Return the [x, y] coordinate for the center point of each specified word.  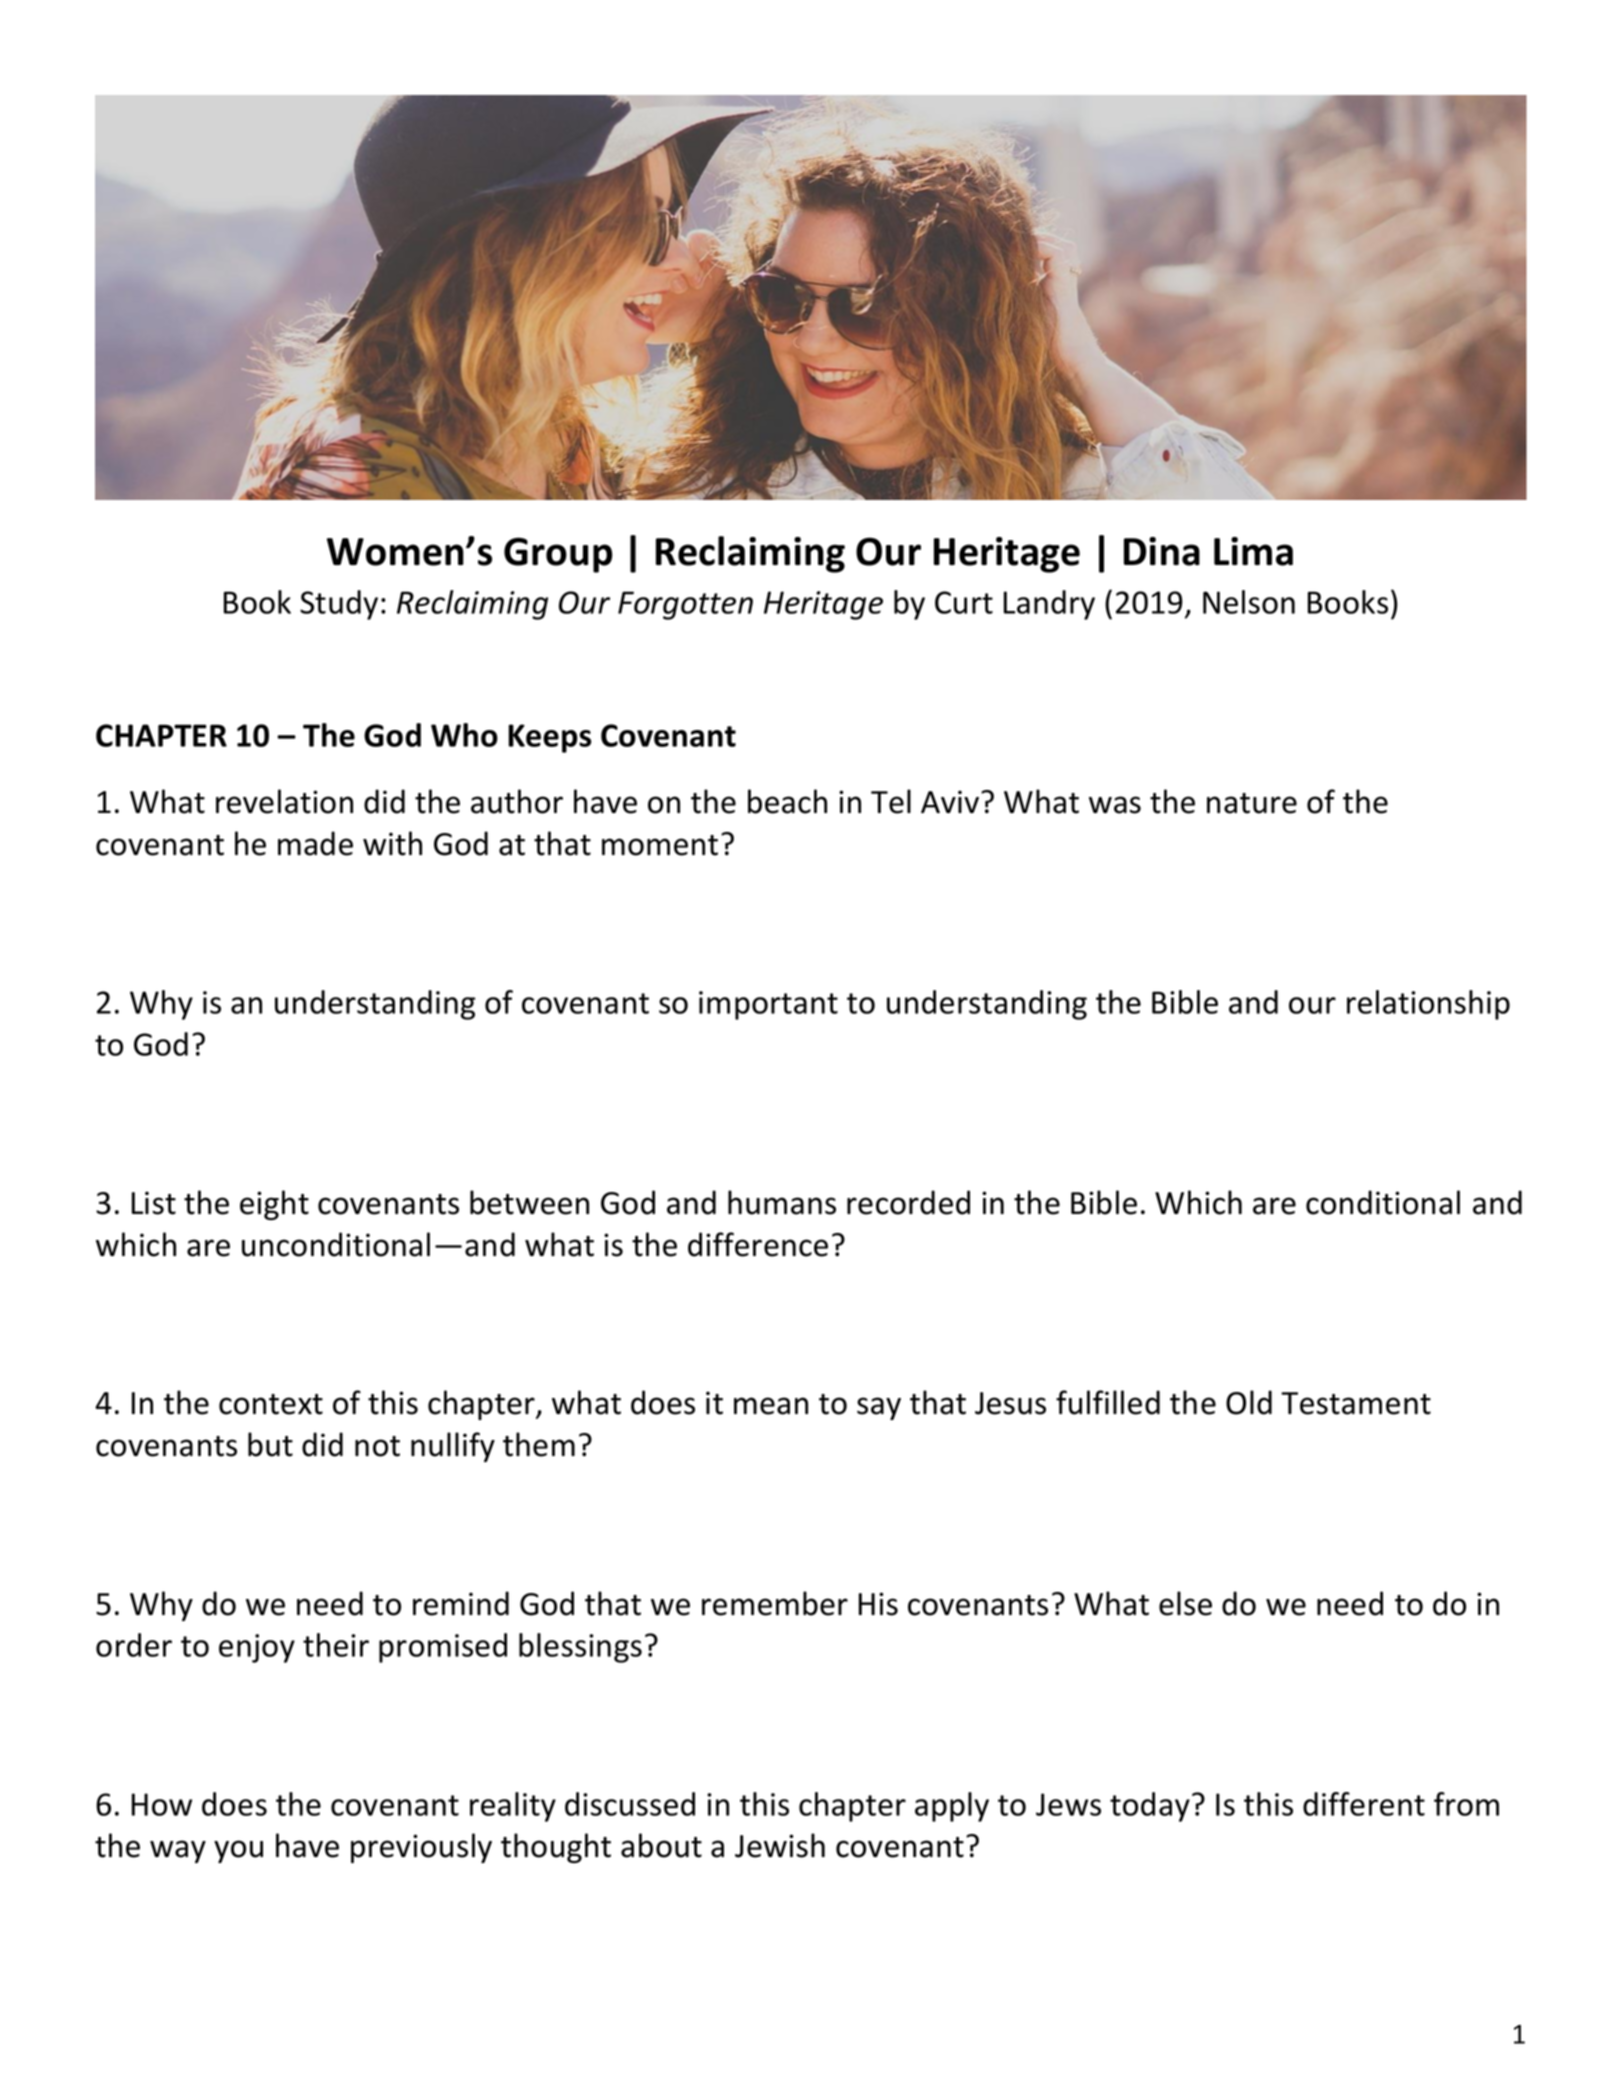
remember [775, 1603]
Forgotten [685, 605]
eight [274, 1205]
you [238, 1851]
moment [660, 845]
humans [782, 1202]
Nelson [1249, 602]
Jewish [780, 1845]
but [270, 1444]
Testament [1356, 1403]
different [1364, 1804]
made [315, 843]
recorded [908, 1202]
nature [1252, 803]
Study [339, 605]
